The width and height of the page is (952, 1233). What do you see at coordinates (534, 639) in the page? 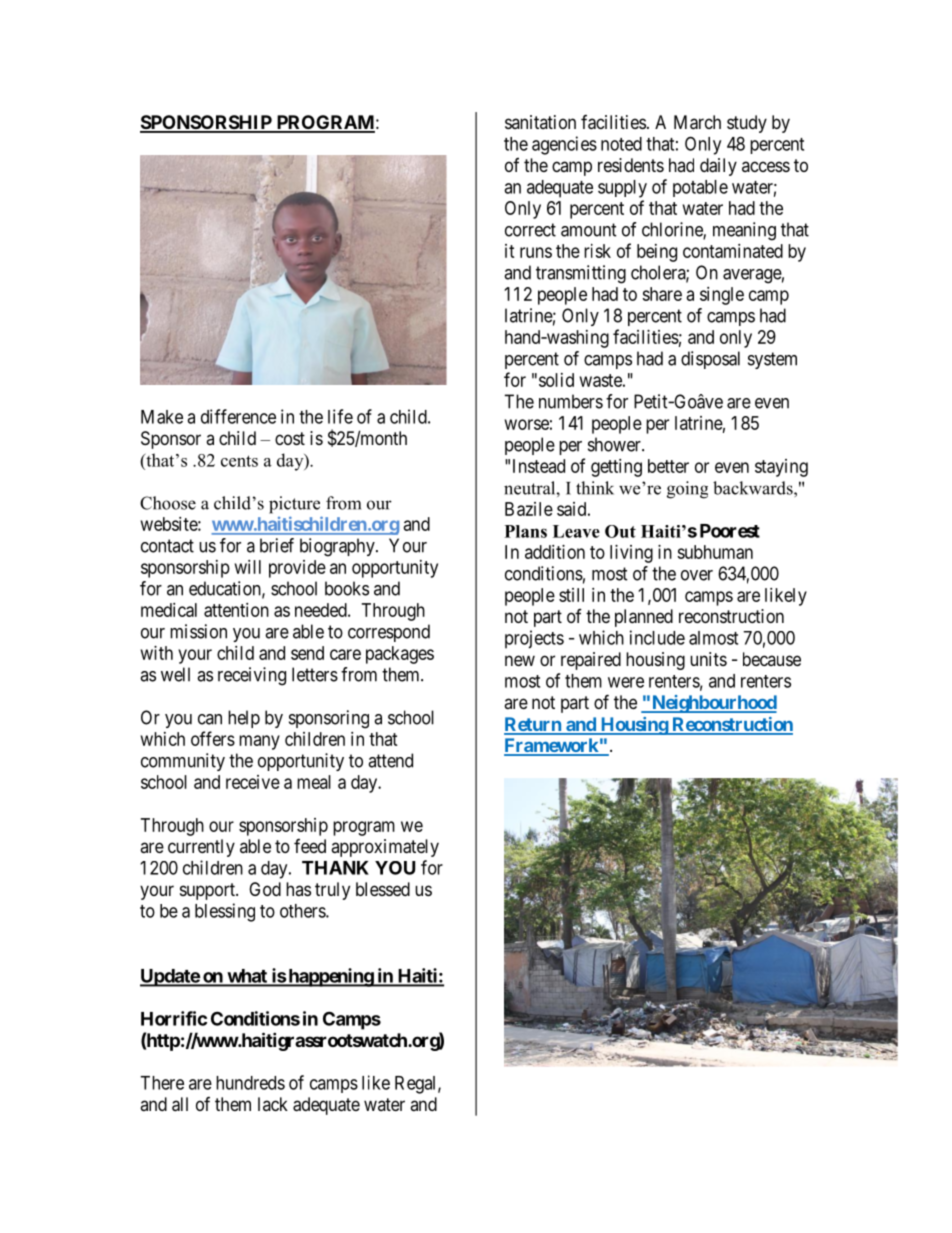
I see `projects` at bounding box center [534, 639].
